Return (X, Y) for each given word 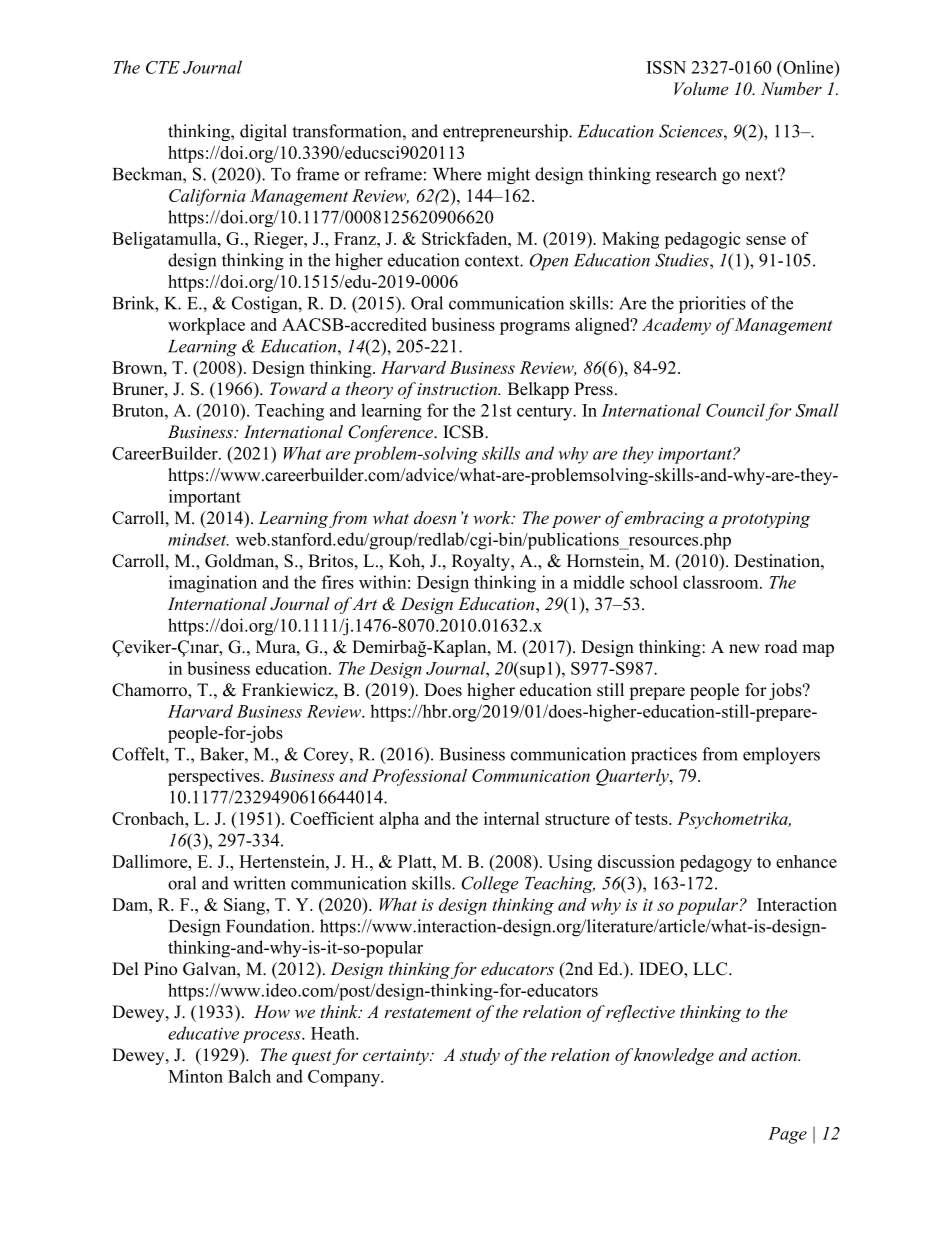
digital (263, 132)
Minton (195, 1076)
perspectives (215, 777)
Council (735, 410)
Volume (701, 88)
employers (781, 756)
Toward (299, 388)
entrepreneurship (506, 133)
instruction (458, 389)
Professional (419, 777)
